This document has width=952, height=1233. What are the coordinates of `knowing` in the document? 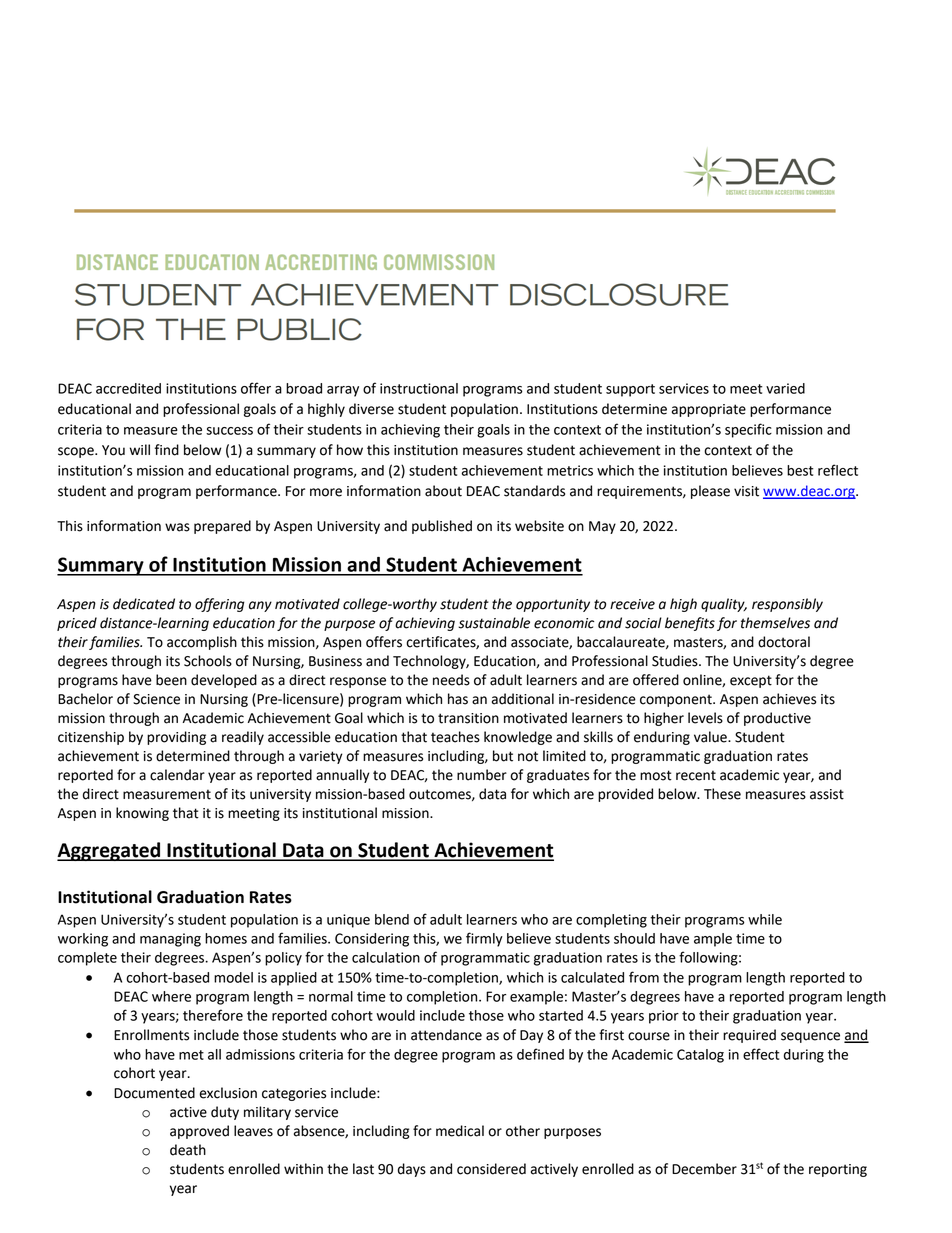 It's located at (142, 814).
